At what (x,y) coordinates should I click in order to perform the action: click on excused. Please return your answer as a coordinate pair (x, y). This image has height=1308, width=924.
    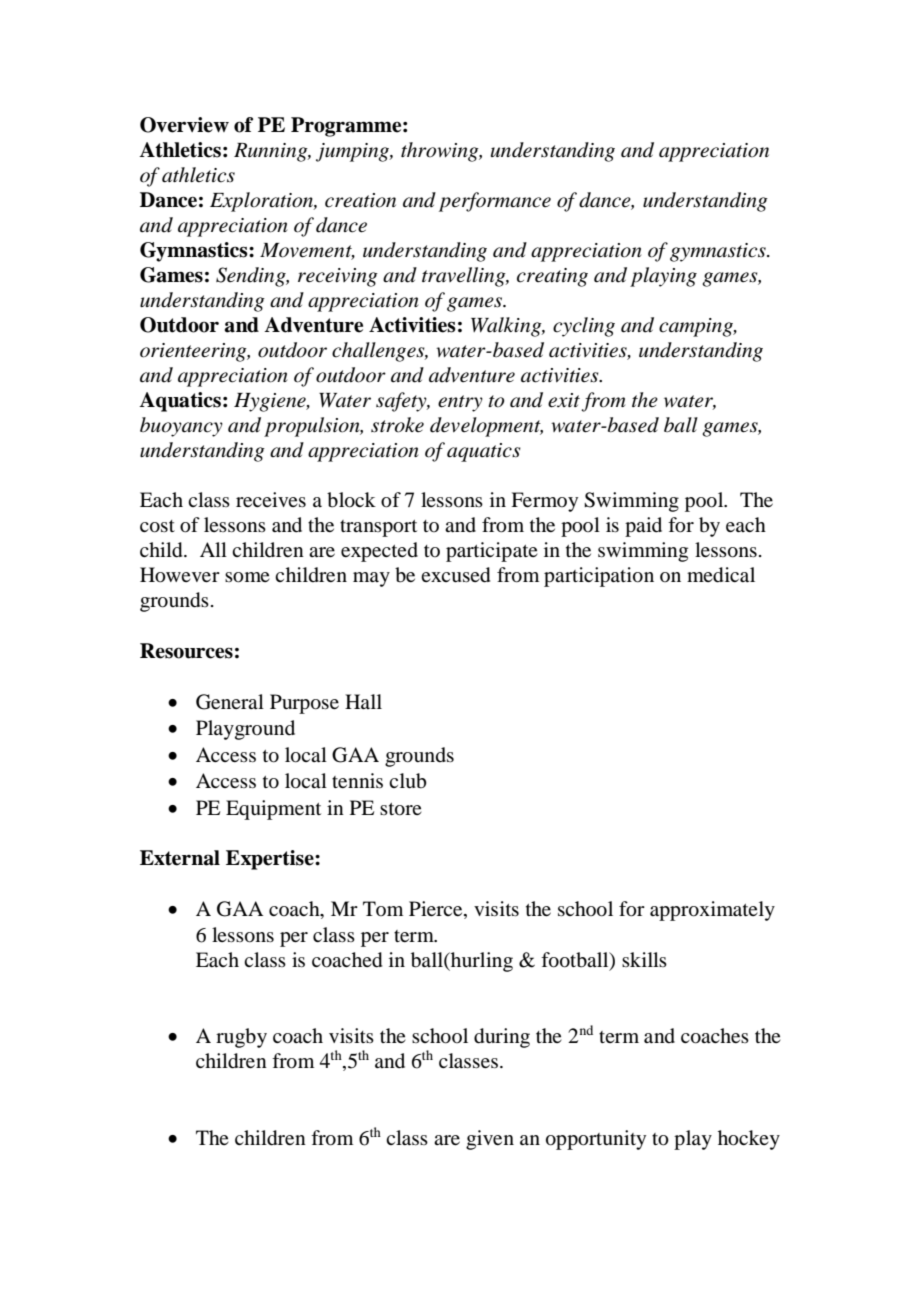
    Looking at the image, I should click on (455, 575).
